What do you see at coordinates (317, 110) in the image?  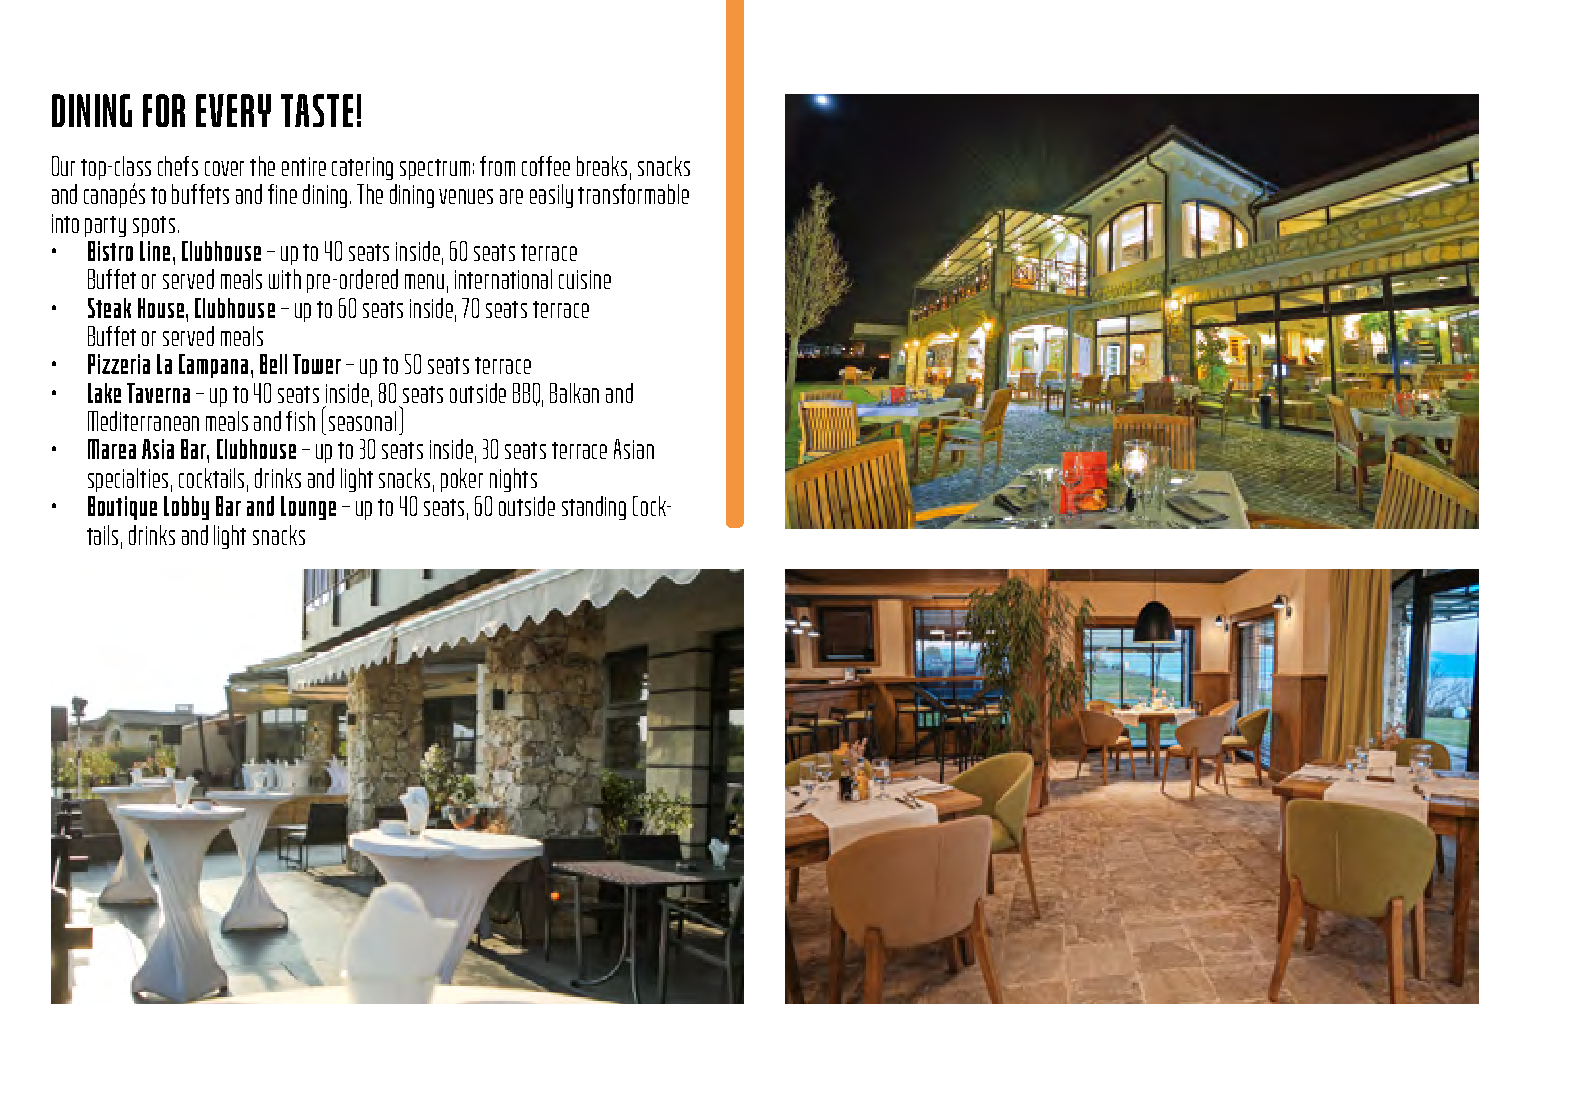 I see `TASTE` at bounding box center [317, 110].
